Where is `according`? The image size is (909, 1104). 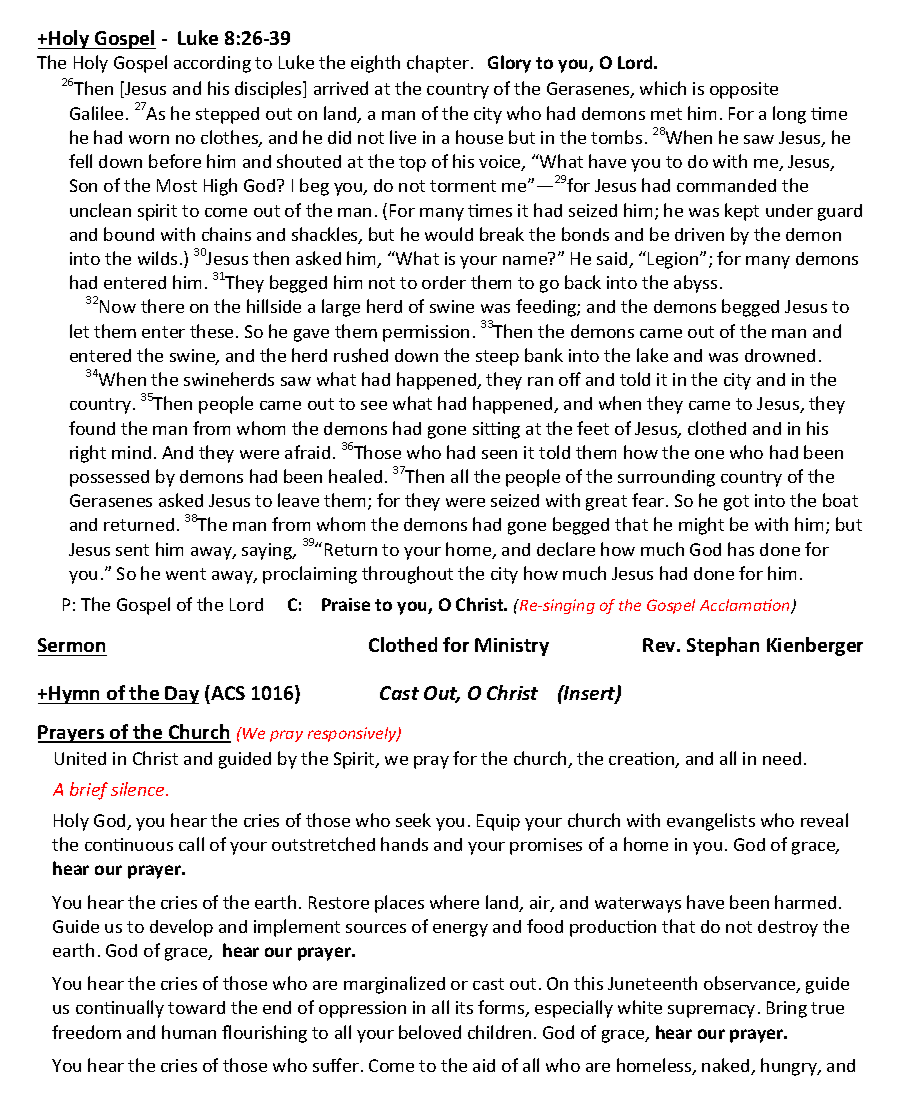
according is located at coordinates (212, 64).
